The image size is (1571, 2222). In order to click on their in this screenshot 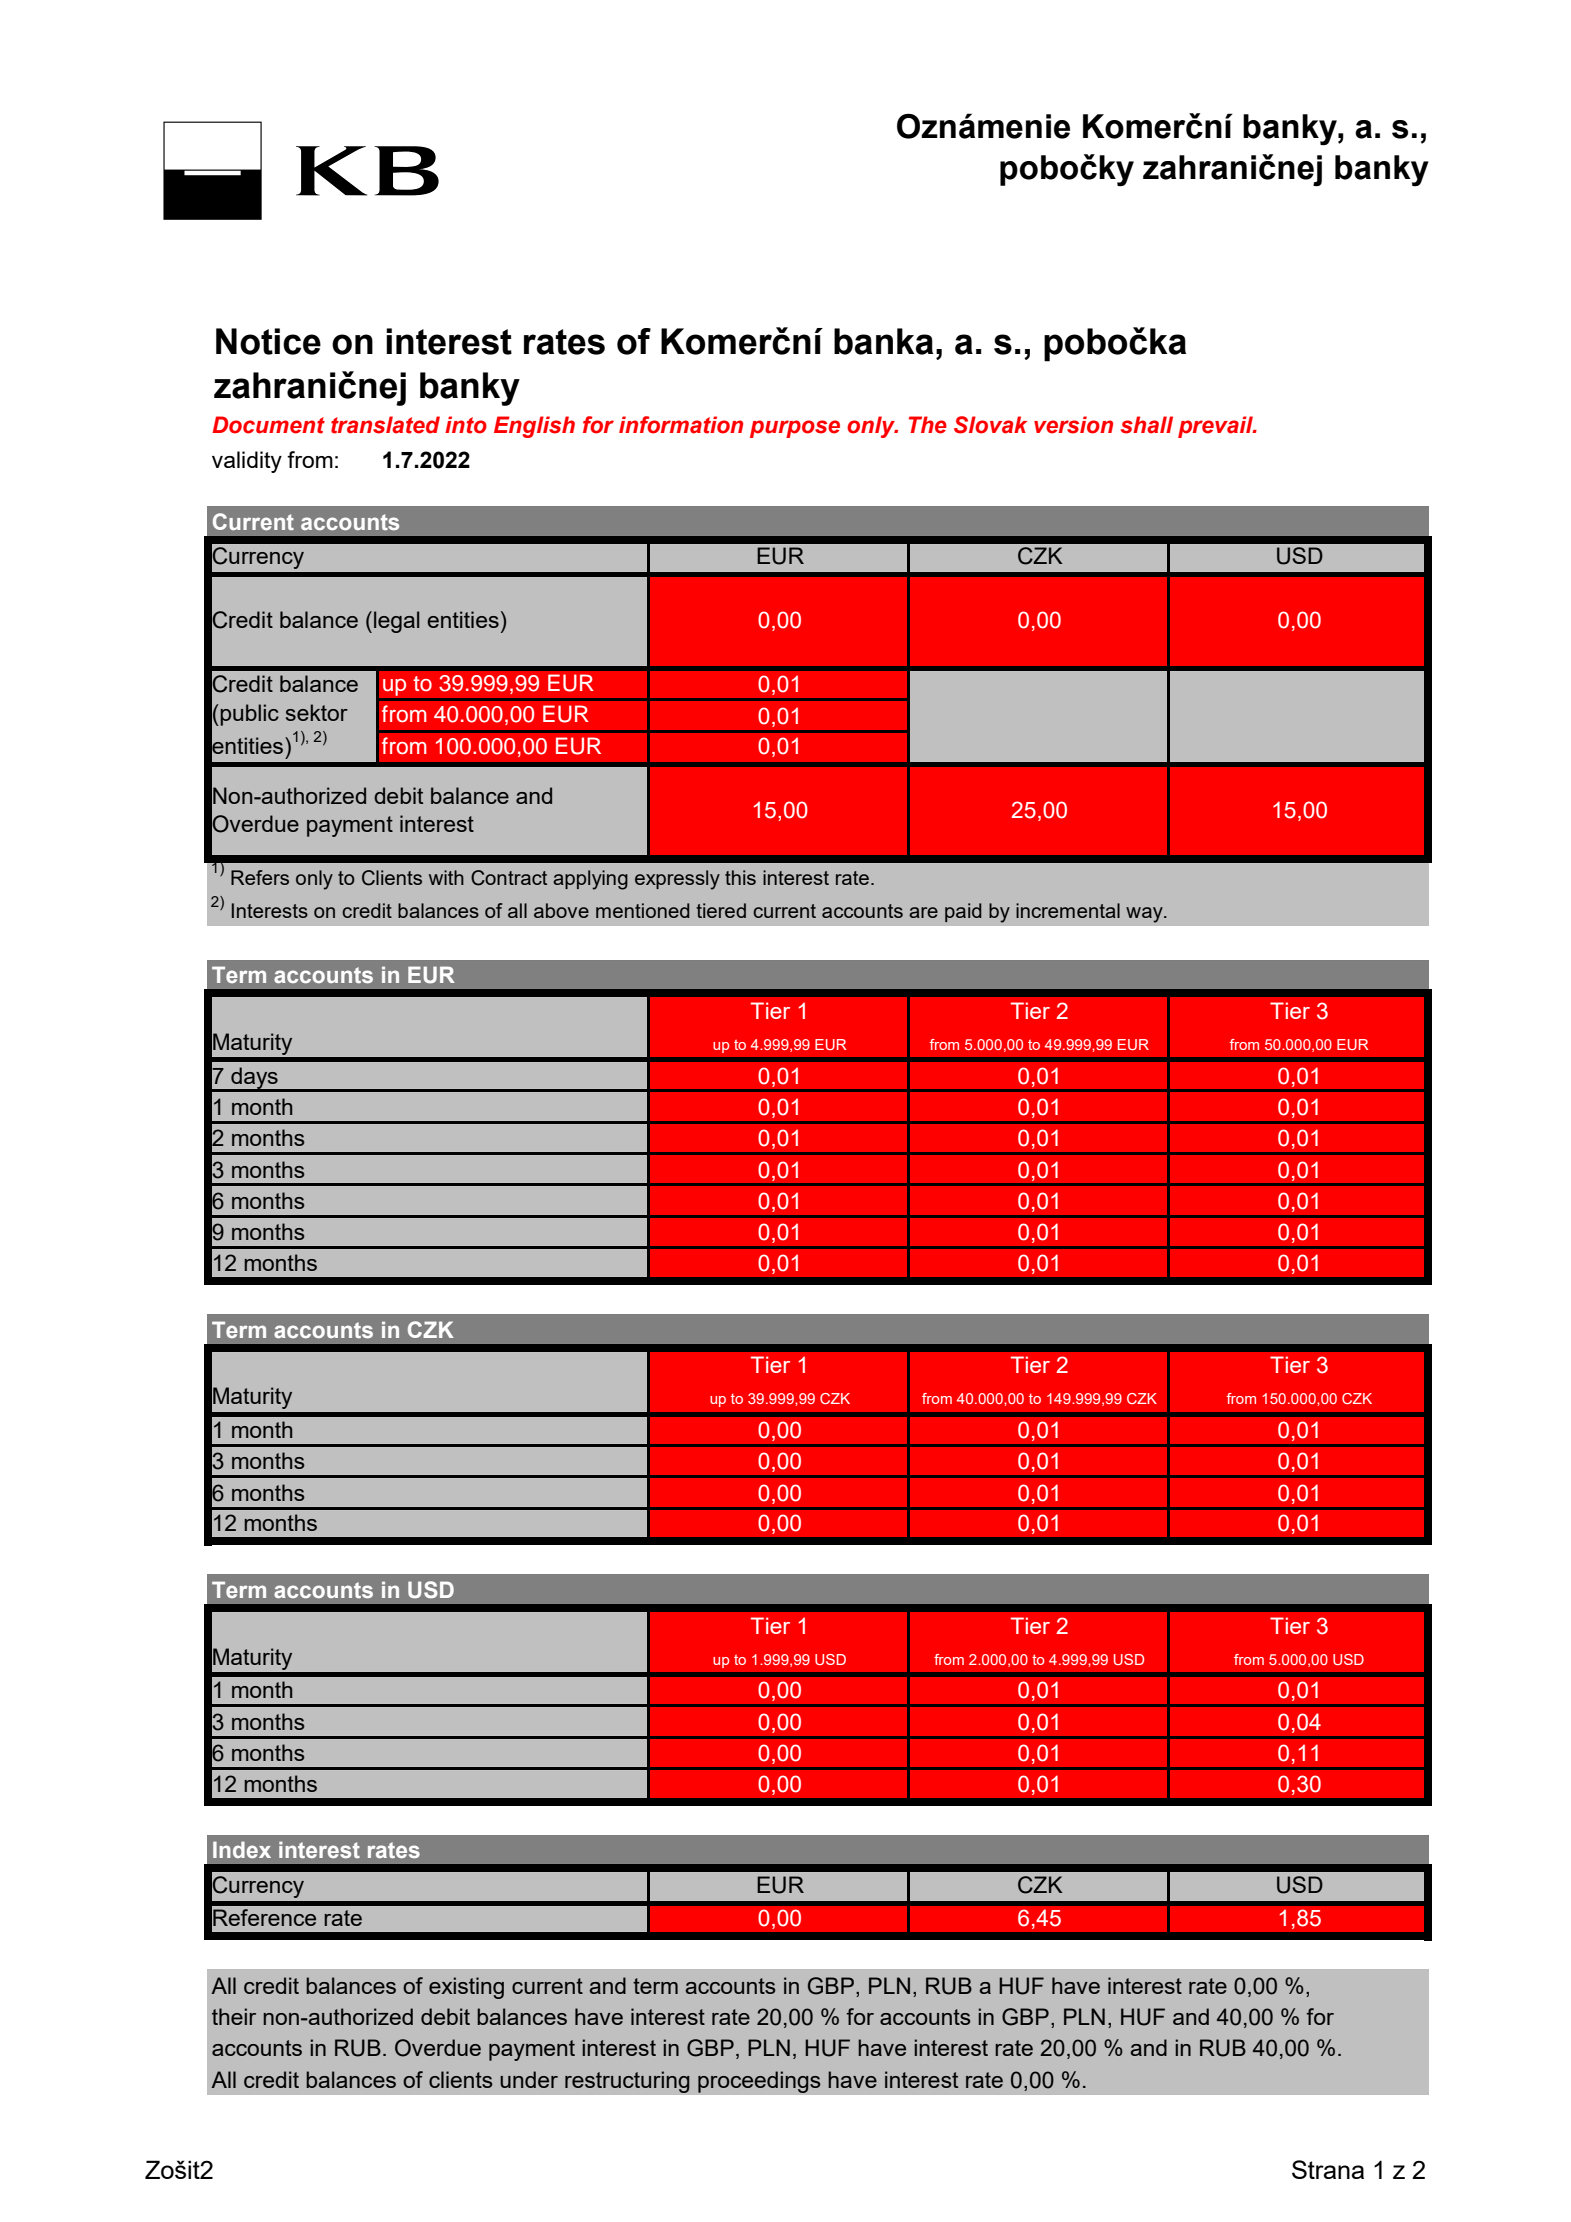, I will do `click(234, 2016)`.
